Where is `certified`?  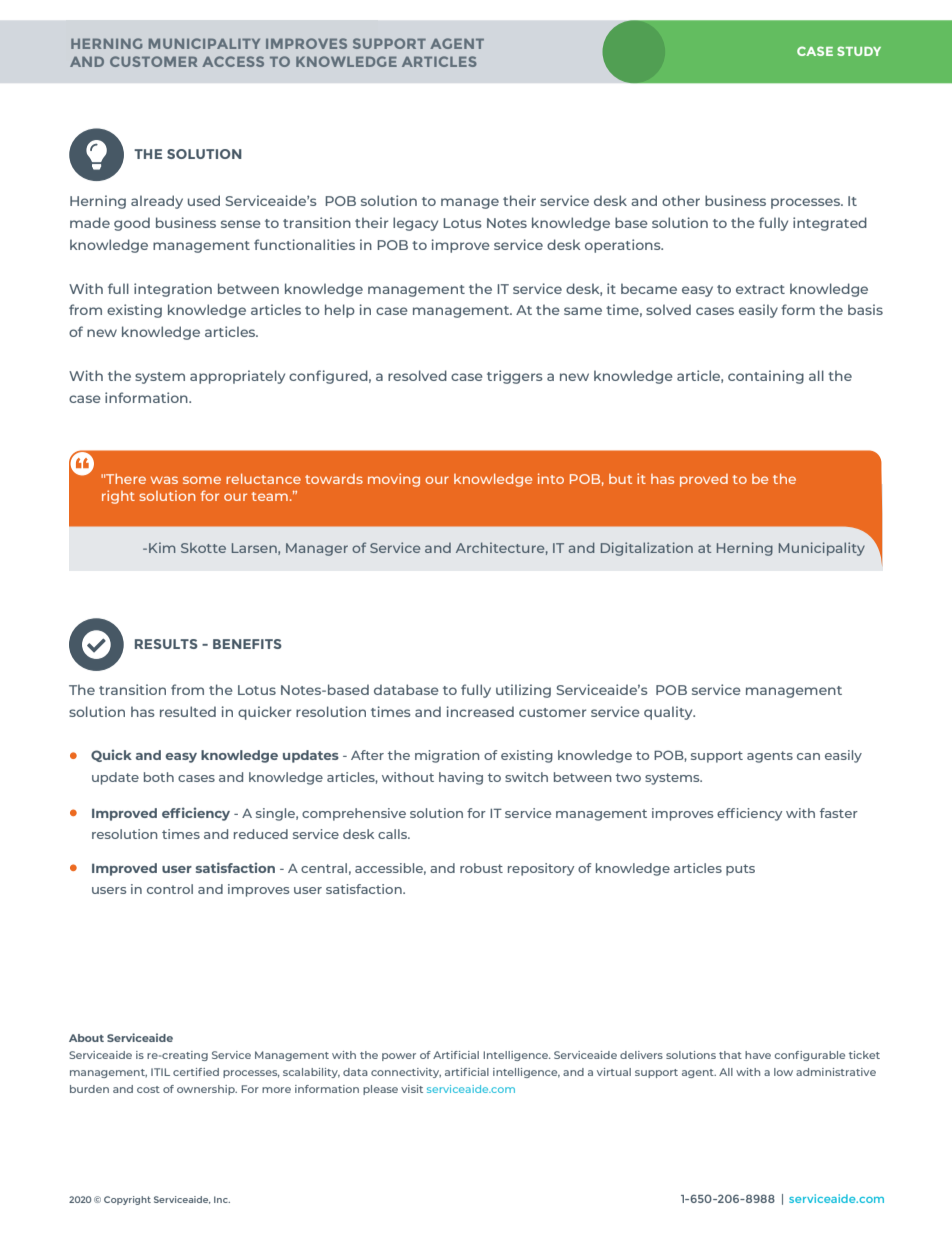 certified is located at coordinates (196, 1072).
